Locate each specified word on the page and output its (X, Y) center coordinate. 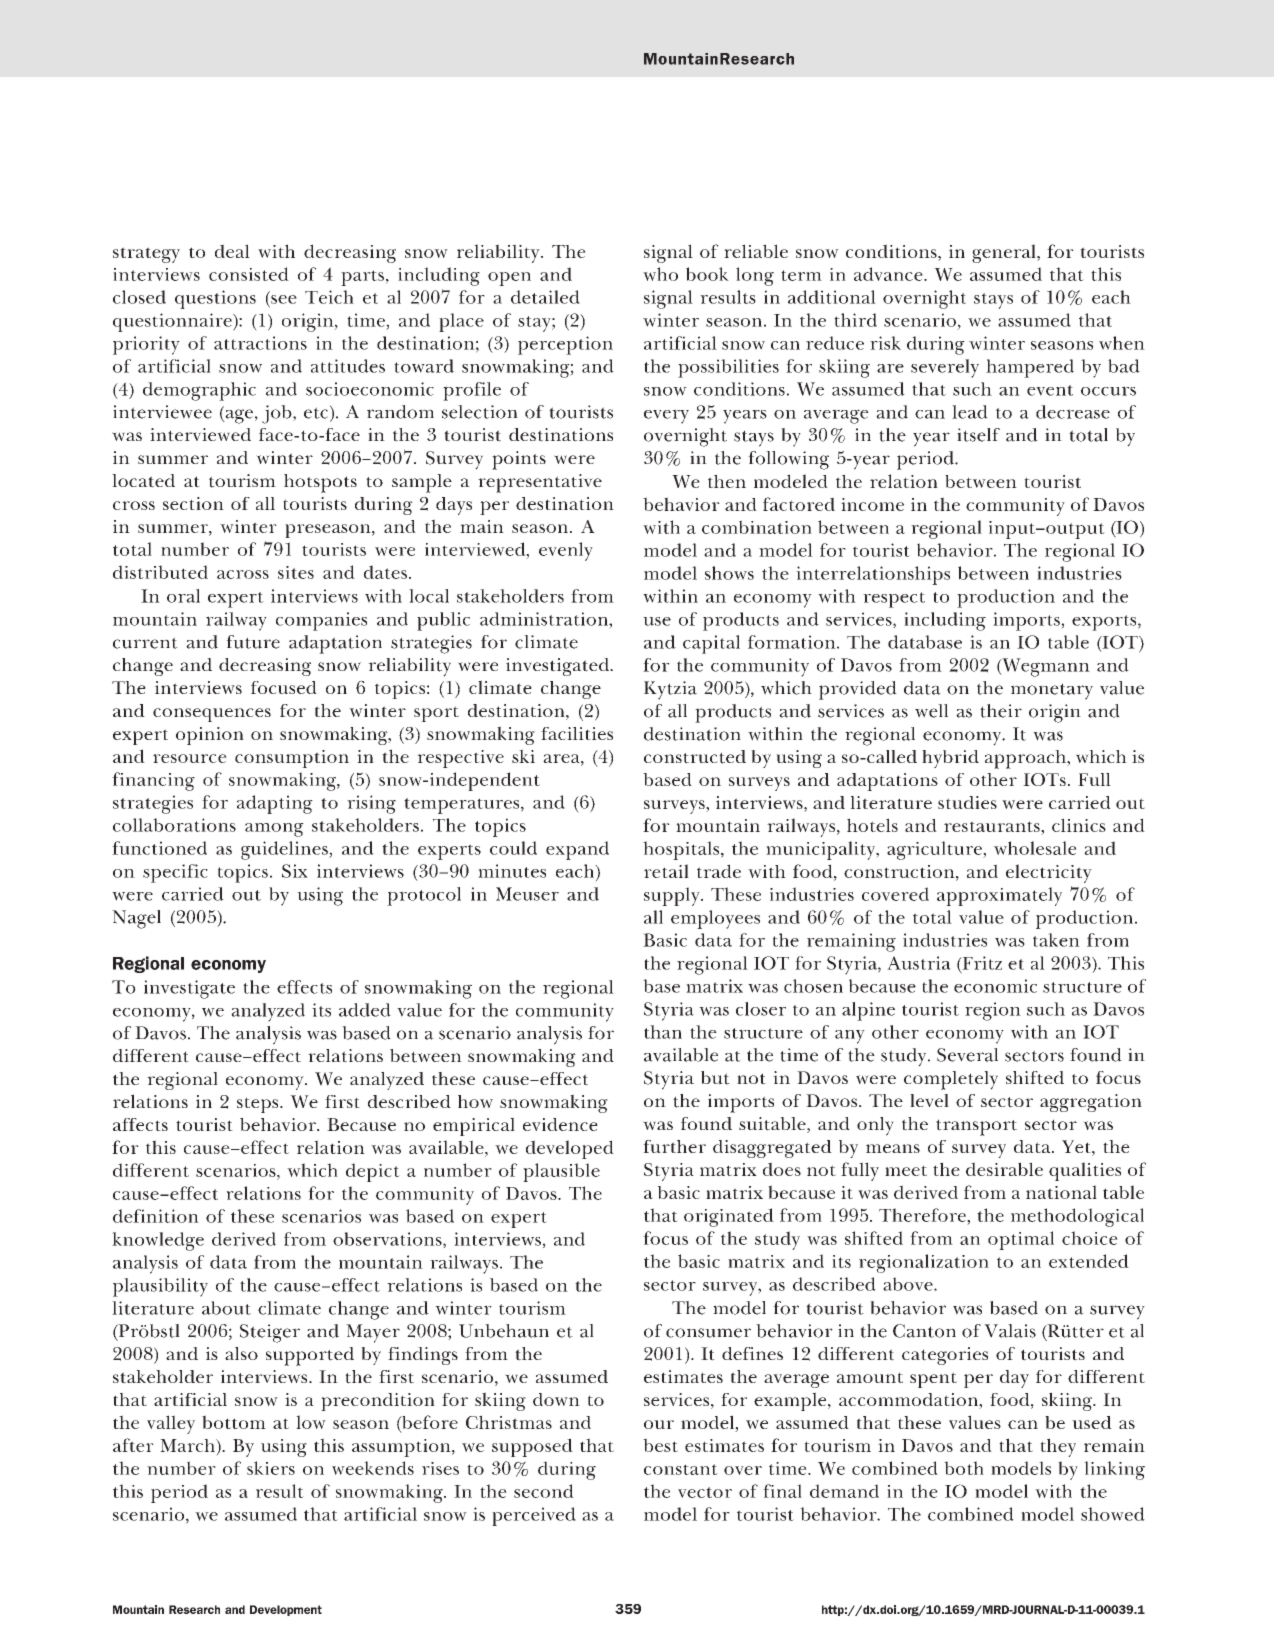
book (707, 274)
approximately (999, 896)
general (1005, 253)
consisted (249, 274)
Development (286, 1610)
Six (295, 871)
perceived (534, 1516)
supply (673, 896)
